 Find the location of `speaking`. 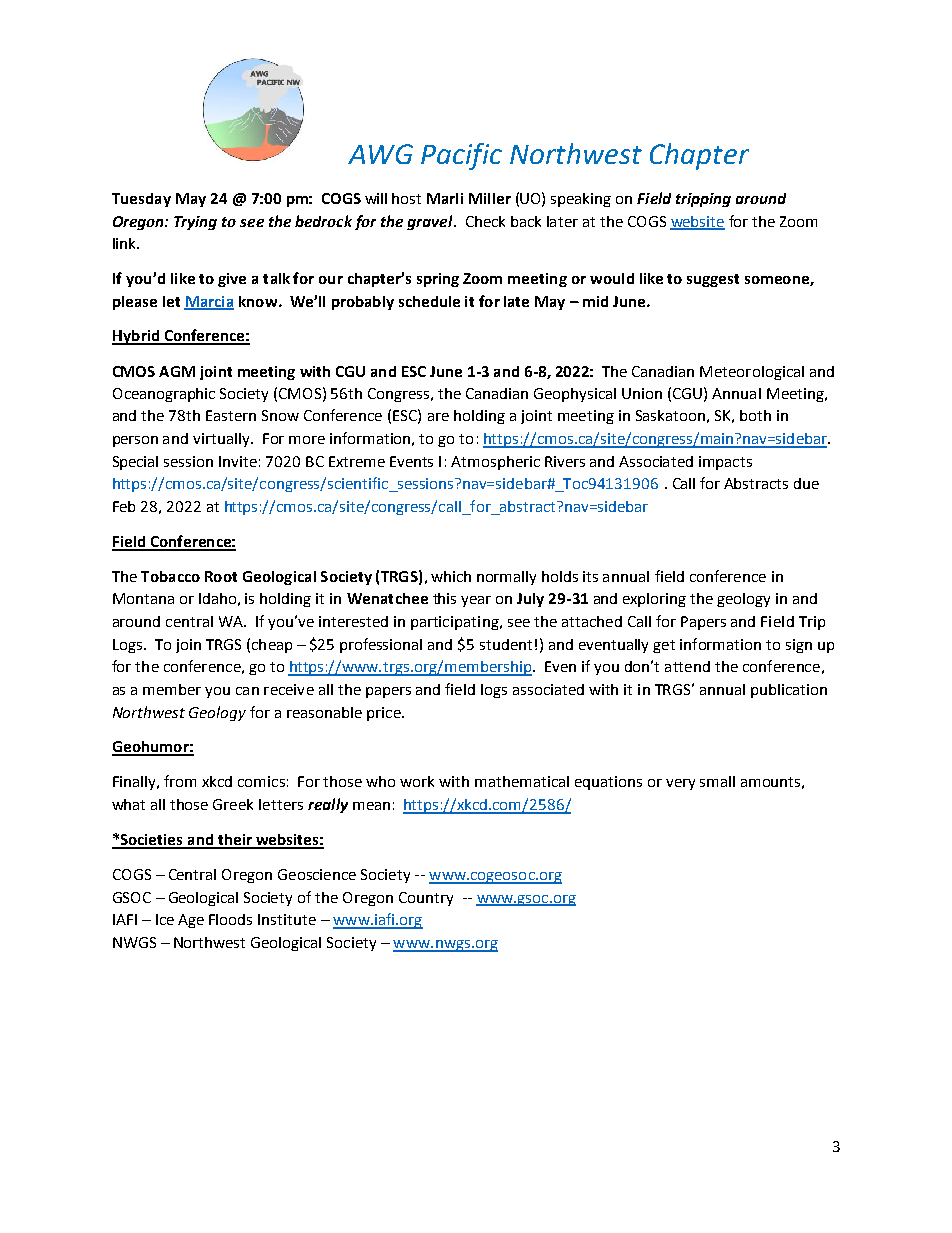

speaking is located at coordinates (581, 200).
